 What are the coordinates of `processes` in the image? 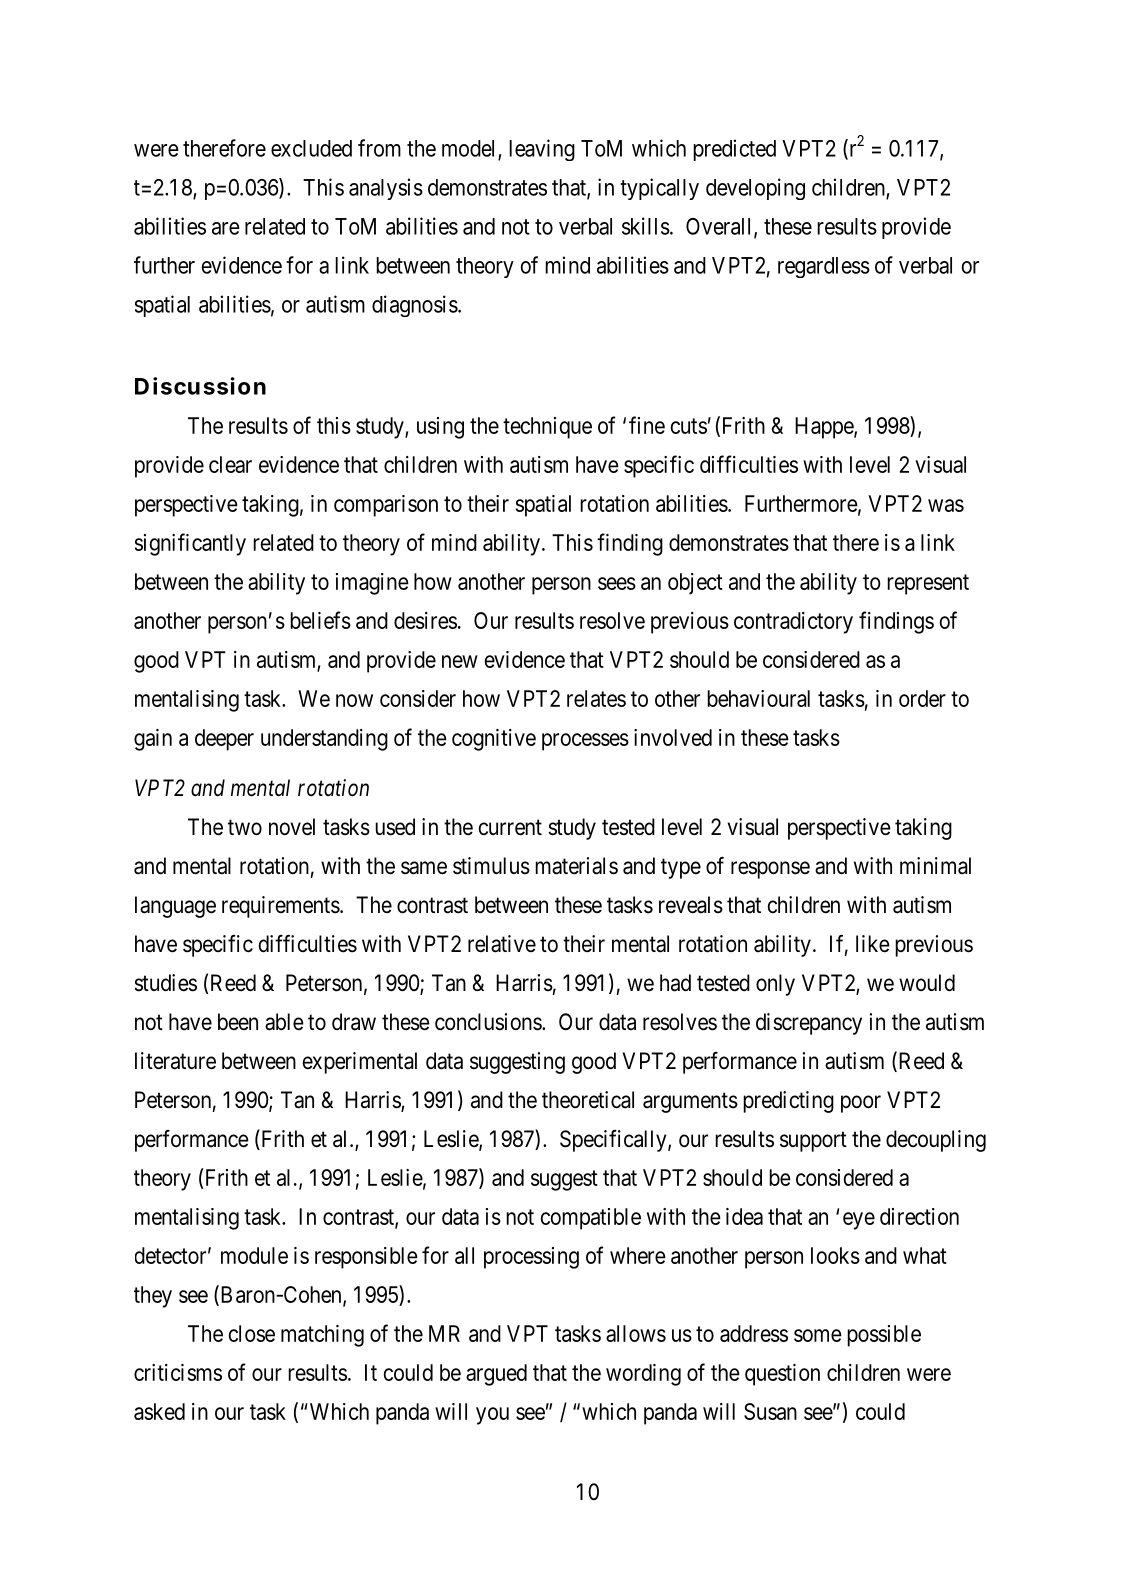 It's located at (585, 742).
